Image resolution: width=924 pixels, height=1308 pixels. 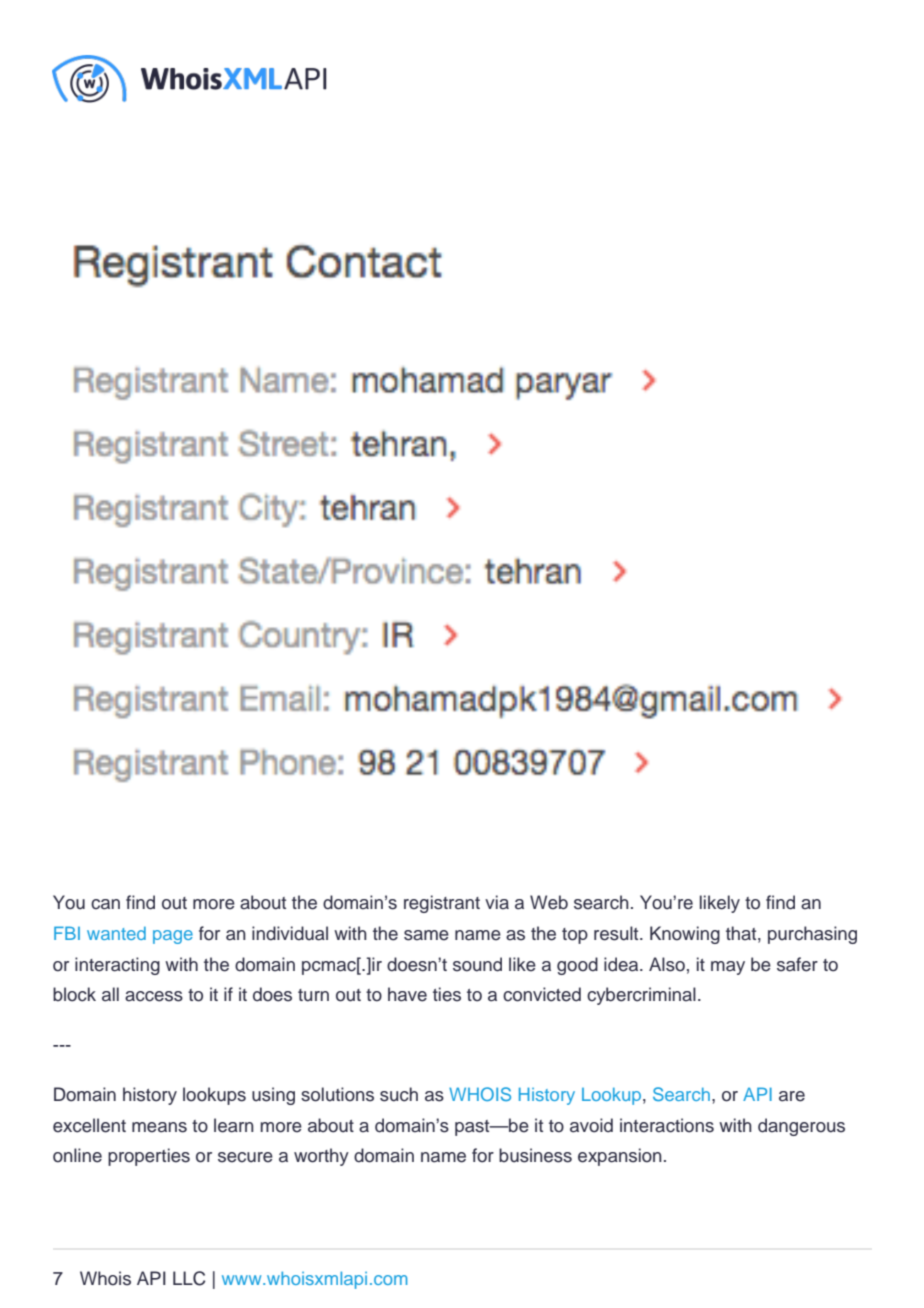 What do you see at coordinates (154, 996) in the screenshot?
I see `access` at bounding box center [154, 996].
